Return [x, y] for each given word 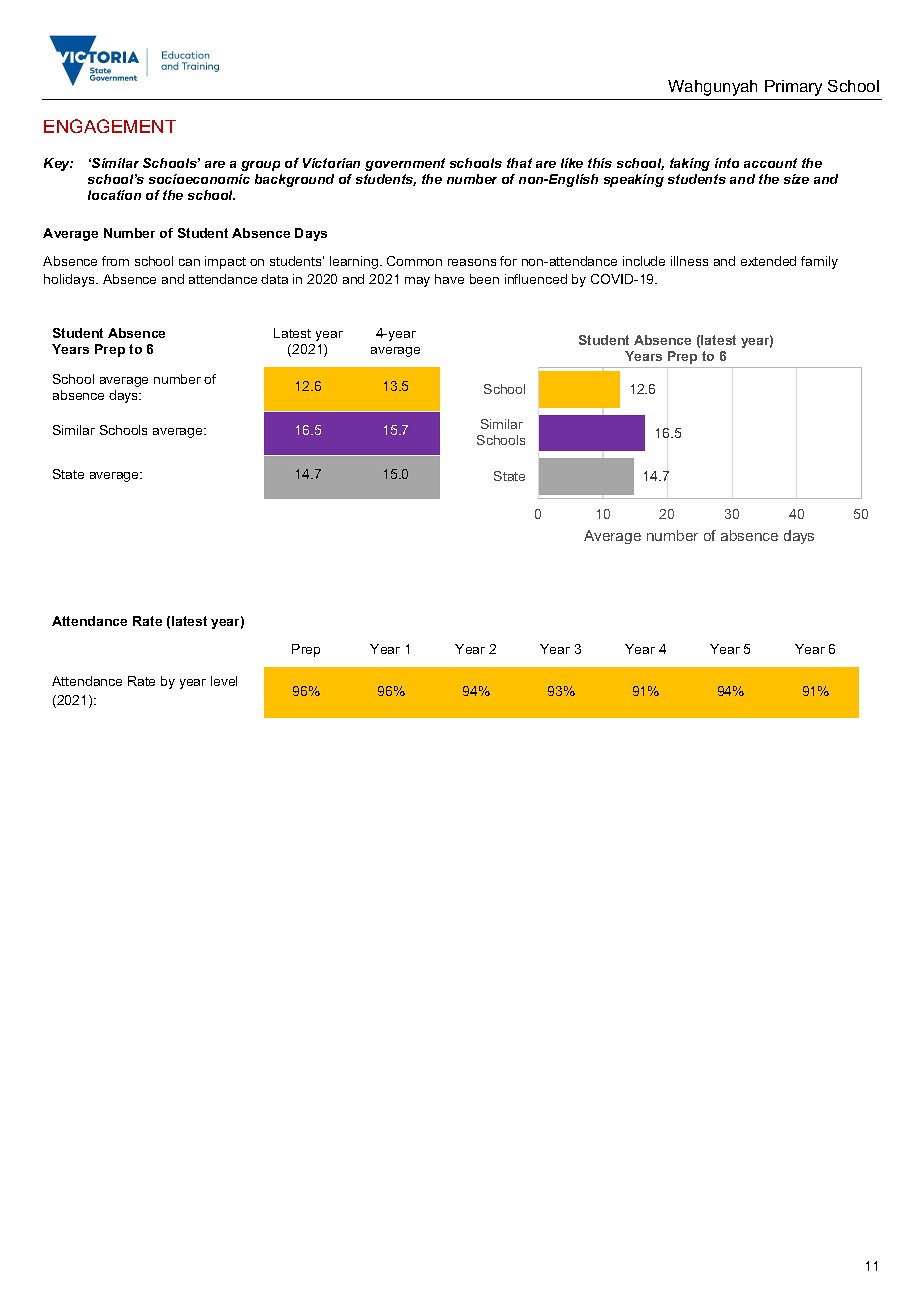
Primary [793, 88]
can [189, 262]
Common [414, 261]
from [115, 261]
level [224, 681]
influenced [536, 279]
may [417, 282]
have [449, 279]
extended [768, 261]
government [405, 164]
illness [689, 261]
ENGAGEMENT [110, 126]
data [274, 279]
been [484, 279]
